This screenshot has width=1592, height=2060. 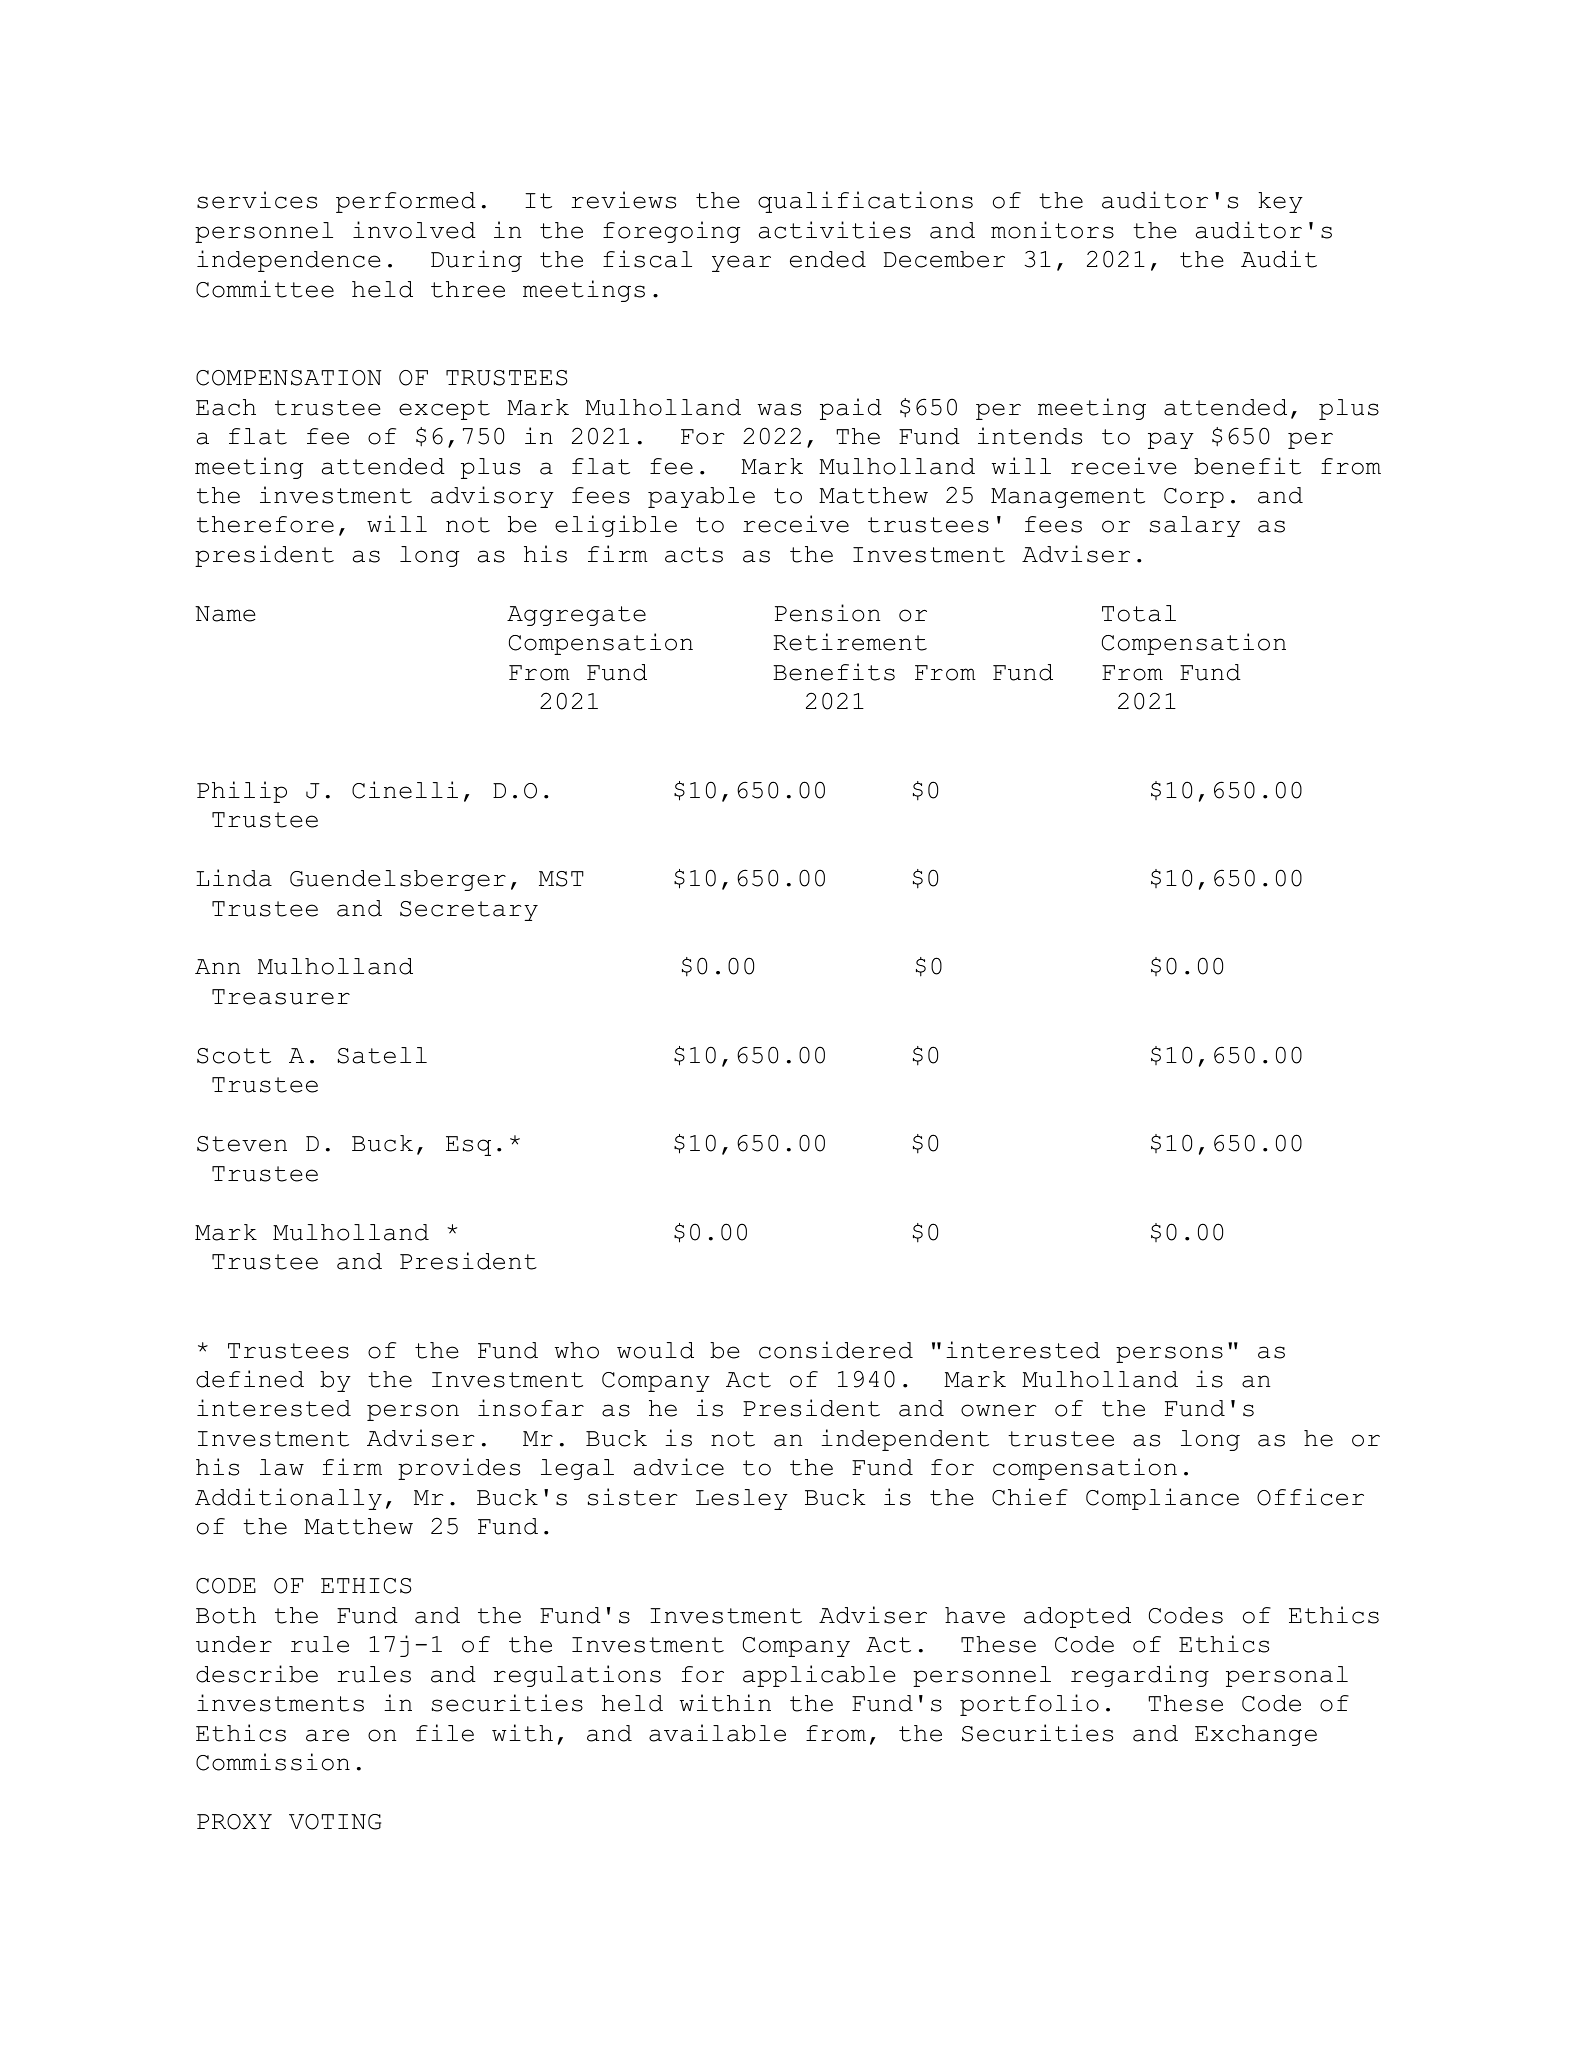 What do you see at coordinates (289, 261) in the screenshot?
I see `independence` at bounding box center [289, 261].
